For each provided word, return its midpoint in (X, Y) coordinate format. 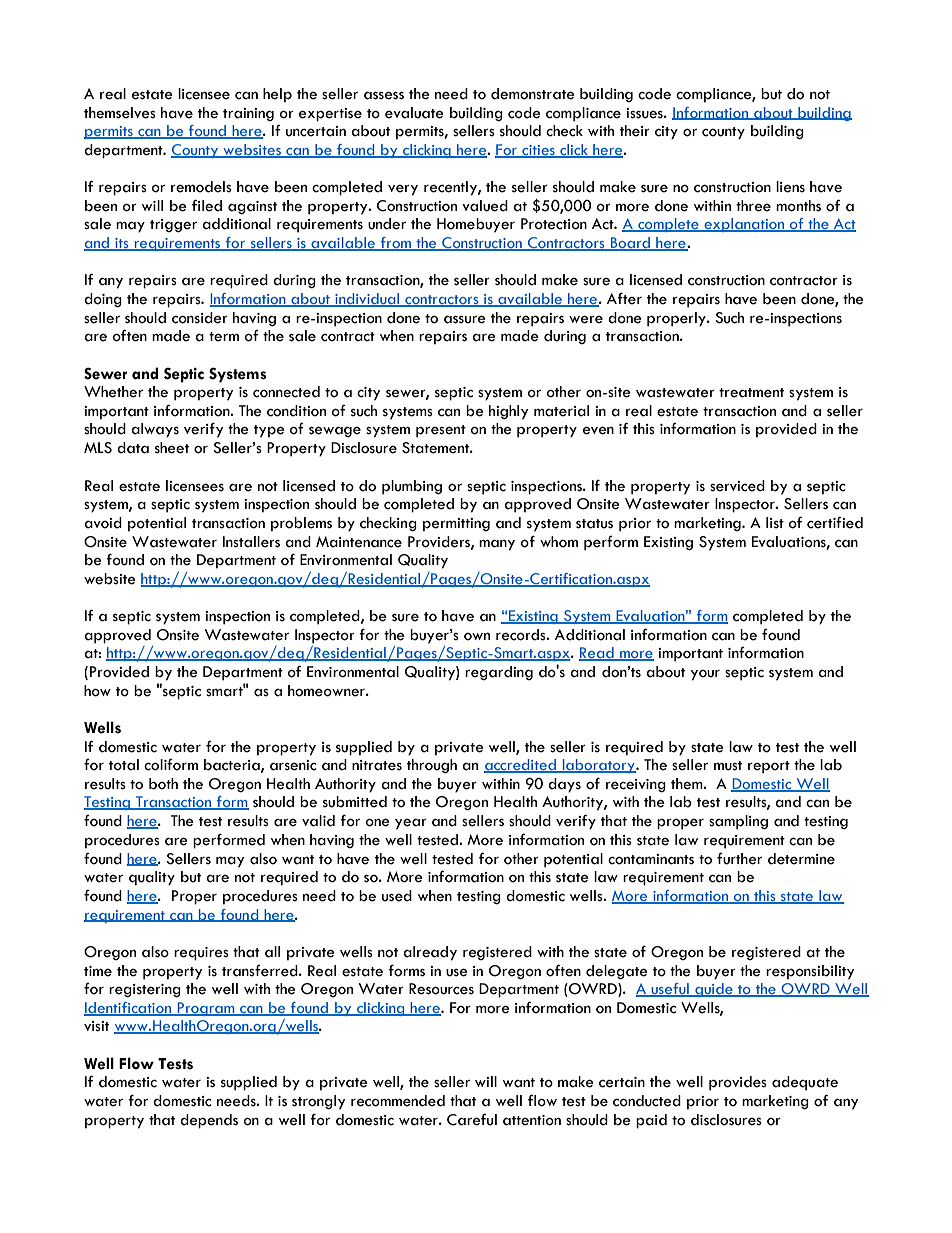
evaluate (414, 113)
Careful (472, 1119)
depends (209, 1121)
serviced (737, 486)
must (728, 766)
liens (790, 187)
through (432, 766)
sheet (172, 448)
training (248, 114)
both (163, 784)
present (441, 431)
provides (738, 1083)
